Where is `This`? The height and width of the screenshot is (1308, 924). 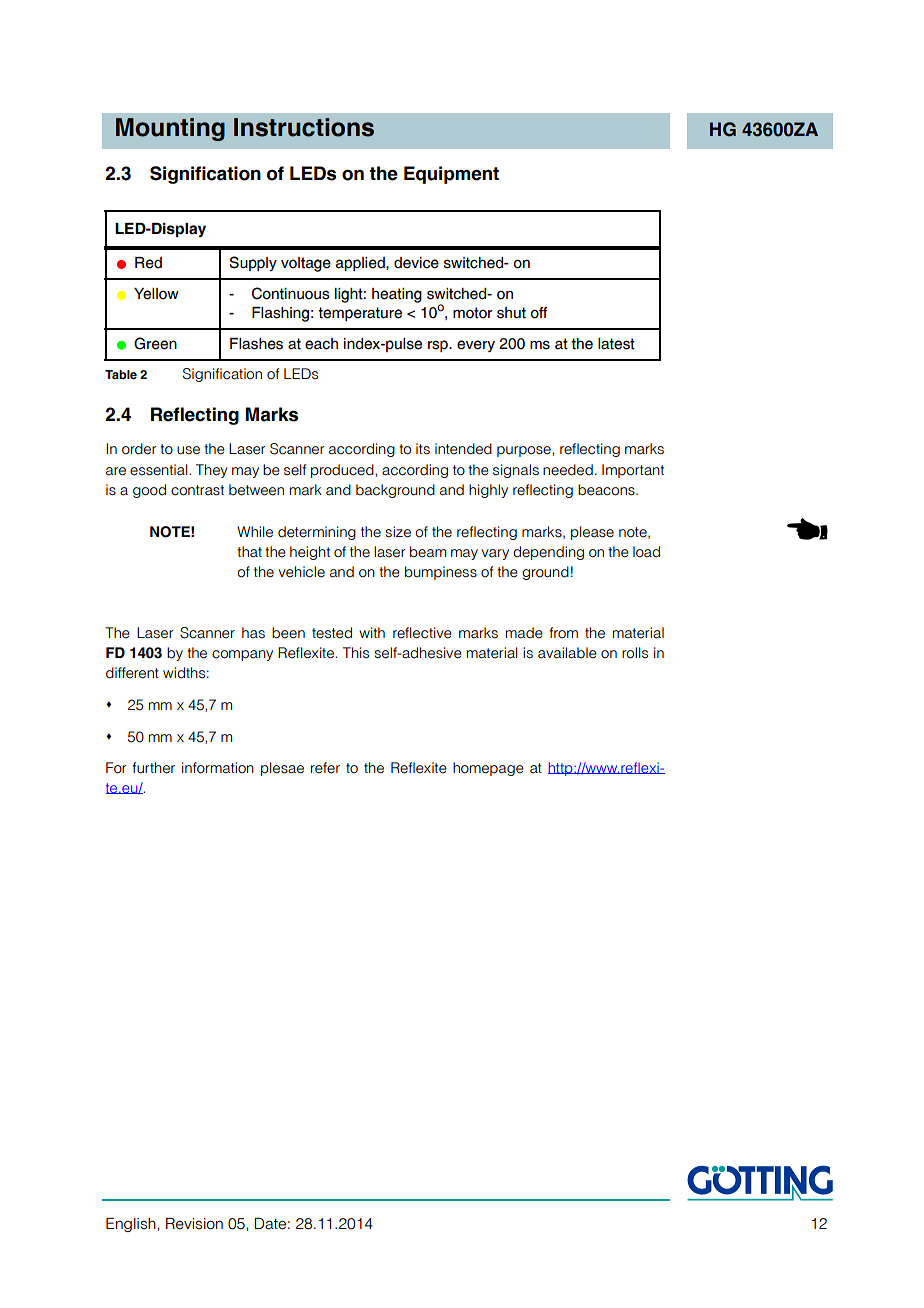 This is located at coordinates (356, 653).
